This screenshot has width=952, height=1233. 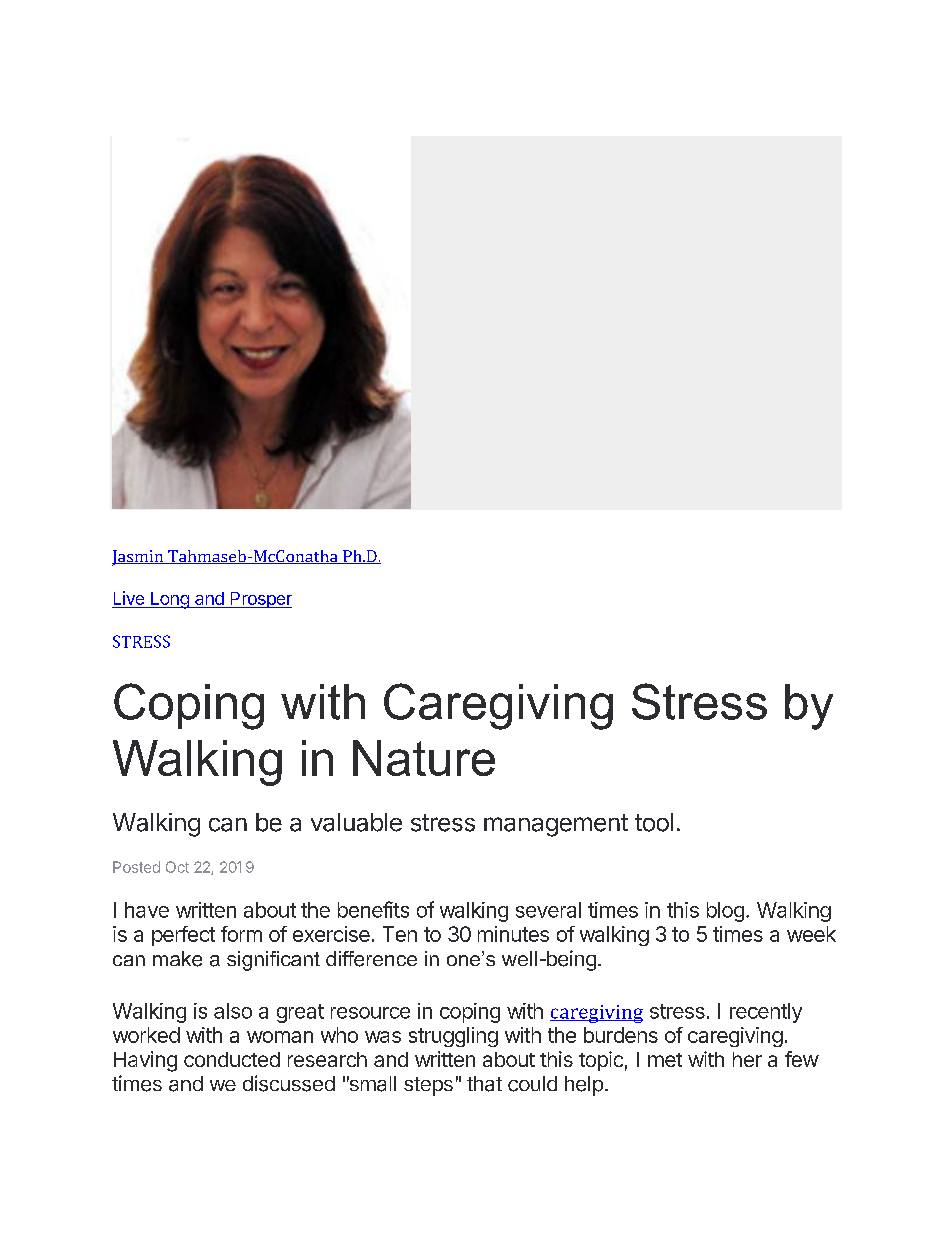 What do you see at coordinates (556, 825) in the screenshot?
I see `management` at bounding box center [556, 825].
